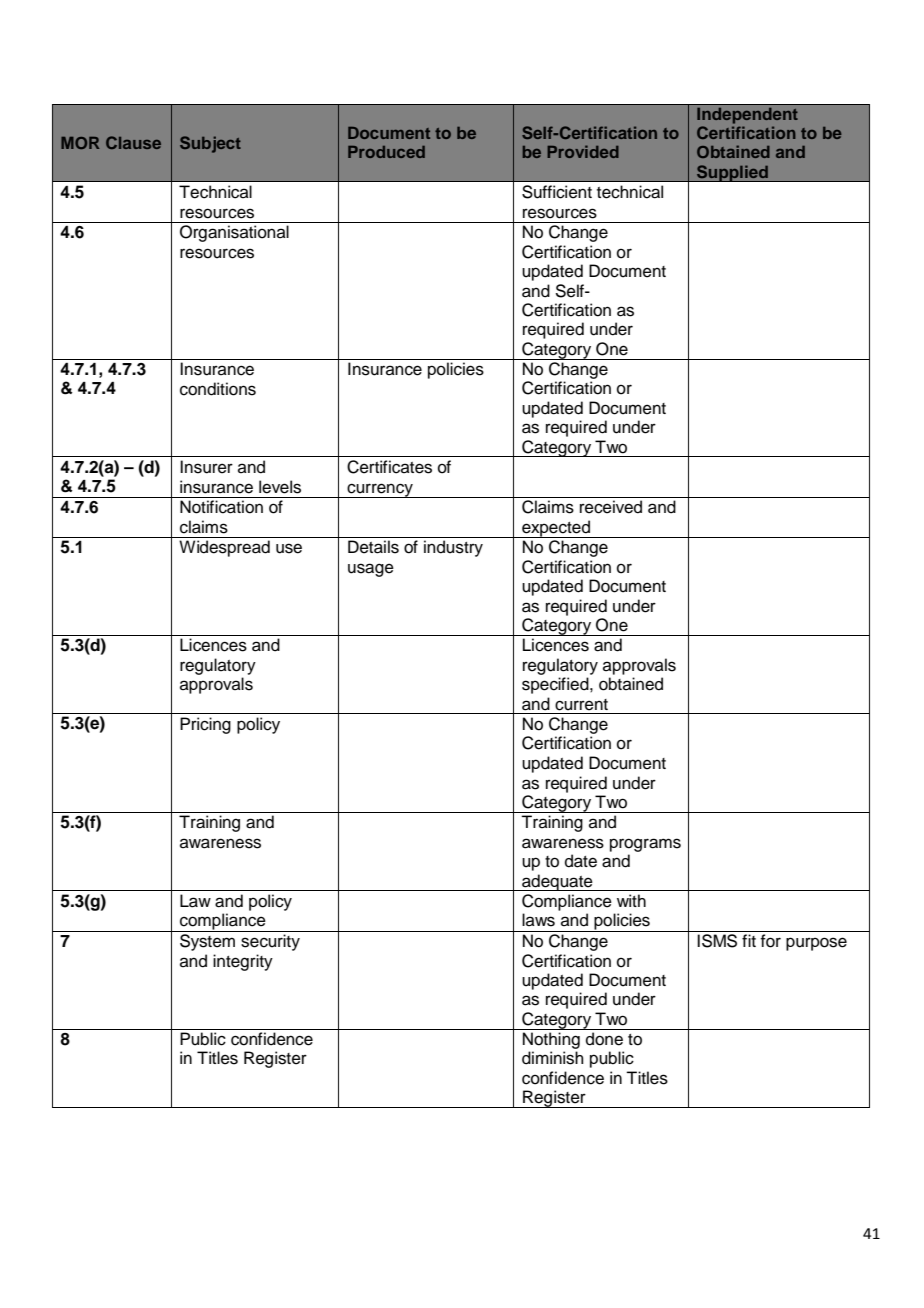 Image resolution: width=924 pixels, height=1308 pixels. I want to click on Provided, so click(583, 151).
